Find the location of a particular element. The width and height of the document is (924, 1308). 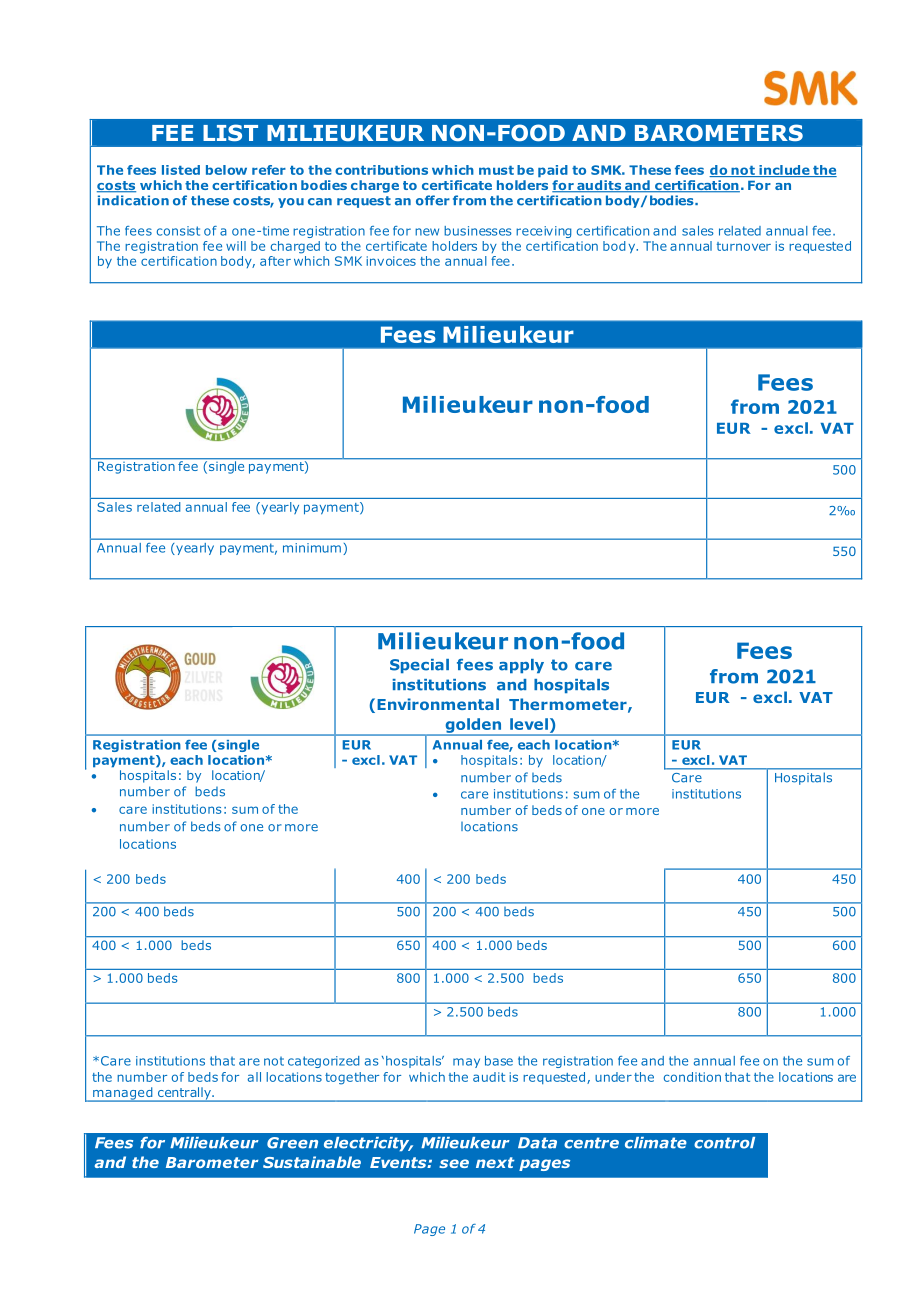

Green is located at coordinates (292, 1143).
